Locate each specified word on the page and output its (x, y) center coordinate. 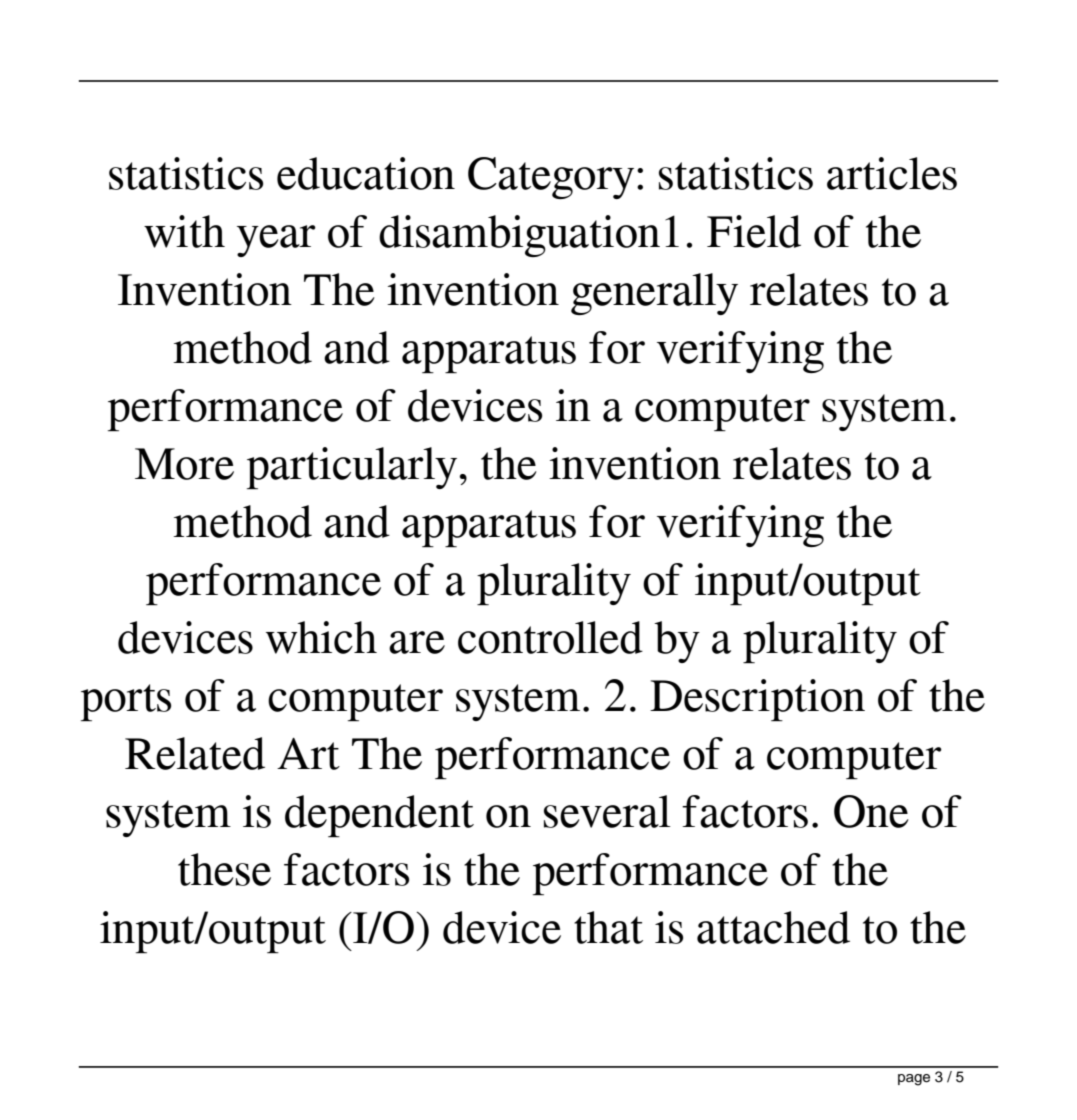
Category (551, 178)
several (607, 811)
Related (195, 753)
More (184, 464)
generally (654, 294)
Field (754, 231)
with (184, 231)
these (224, 869)
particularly (352, 468)
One (871, 811)
